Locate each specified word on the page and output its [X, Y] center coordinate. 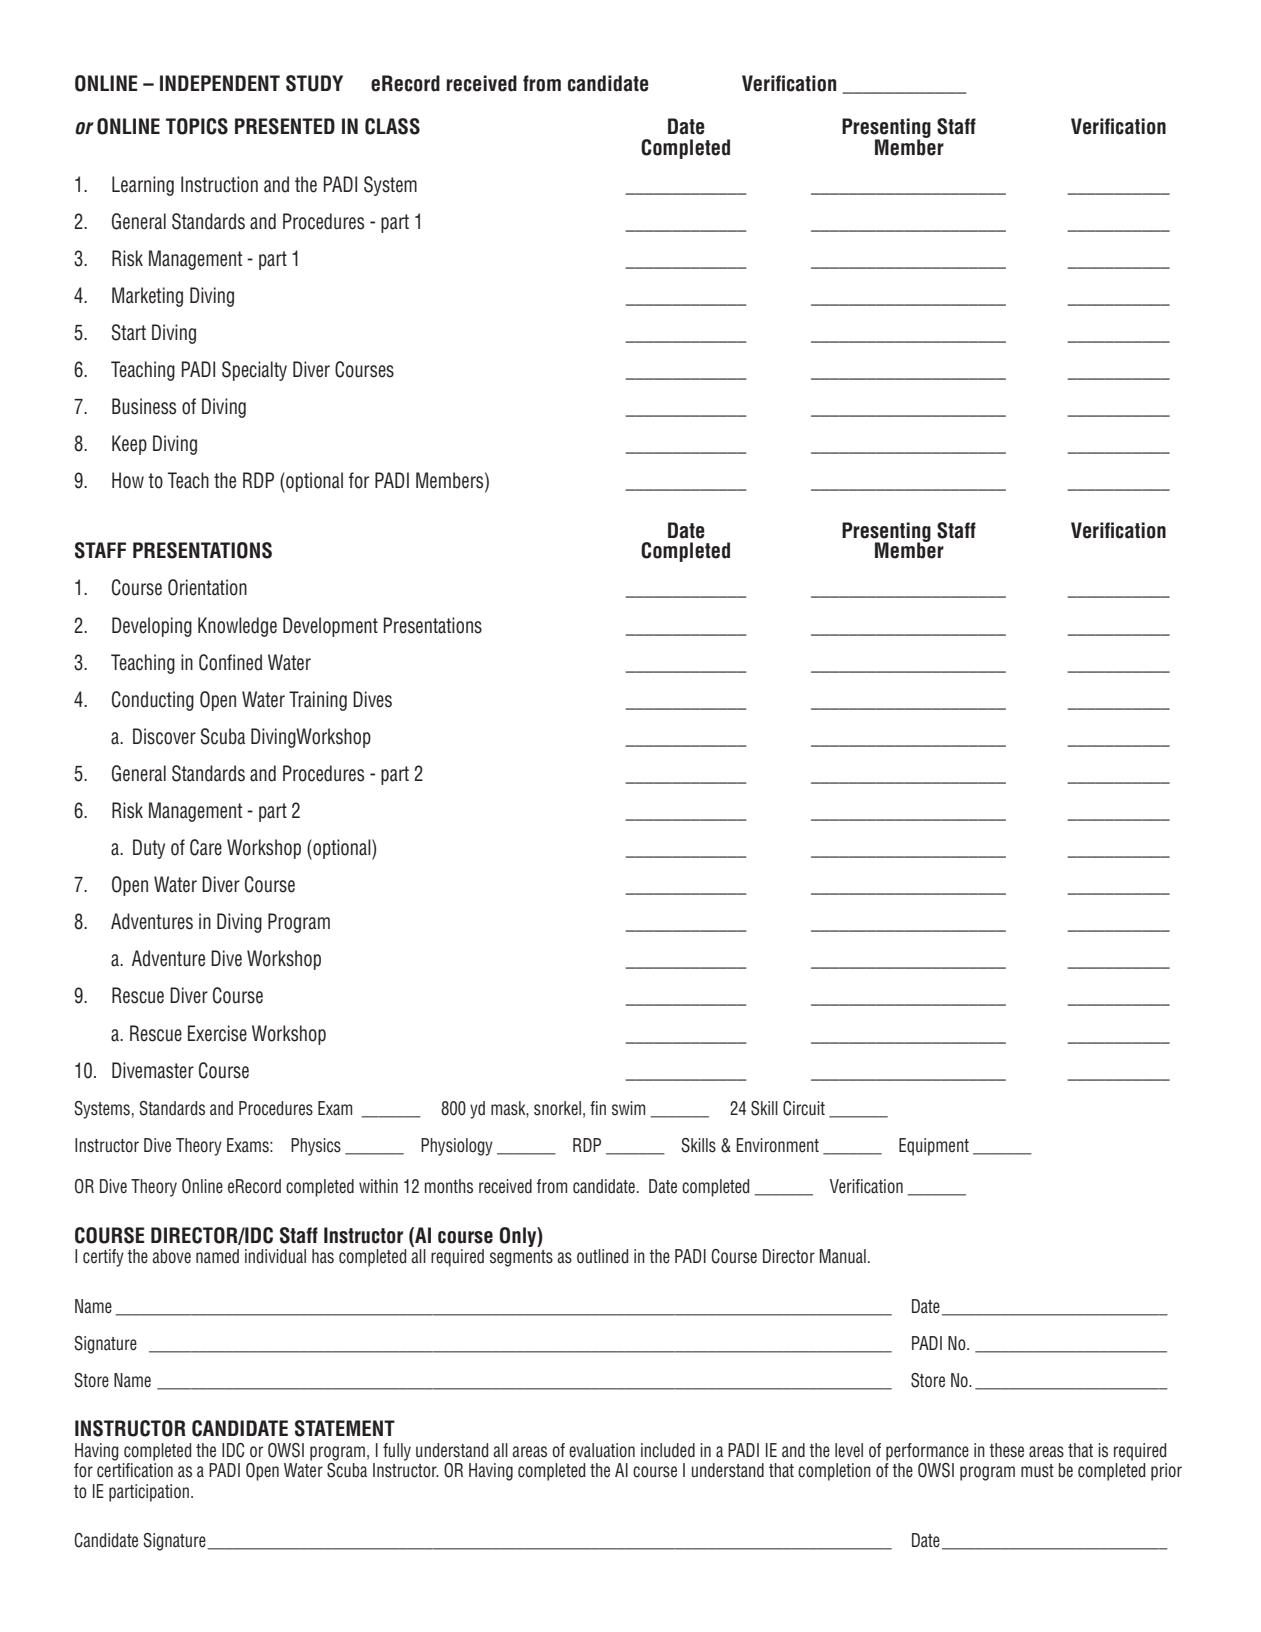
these [1006, 1450]
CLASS [392, 126]
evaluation [602, 1450]
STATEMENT [345, 1428]
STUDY [314, 83]
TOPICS [197, 126]
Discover [164, 736]
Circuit [804, 1108]
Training [318, 701]
